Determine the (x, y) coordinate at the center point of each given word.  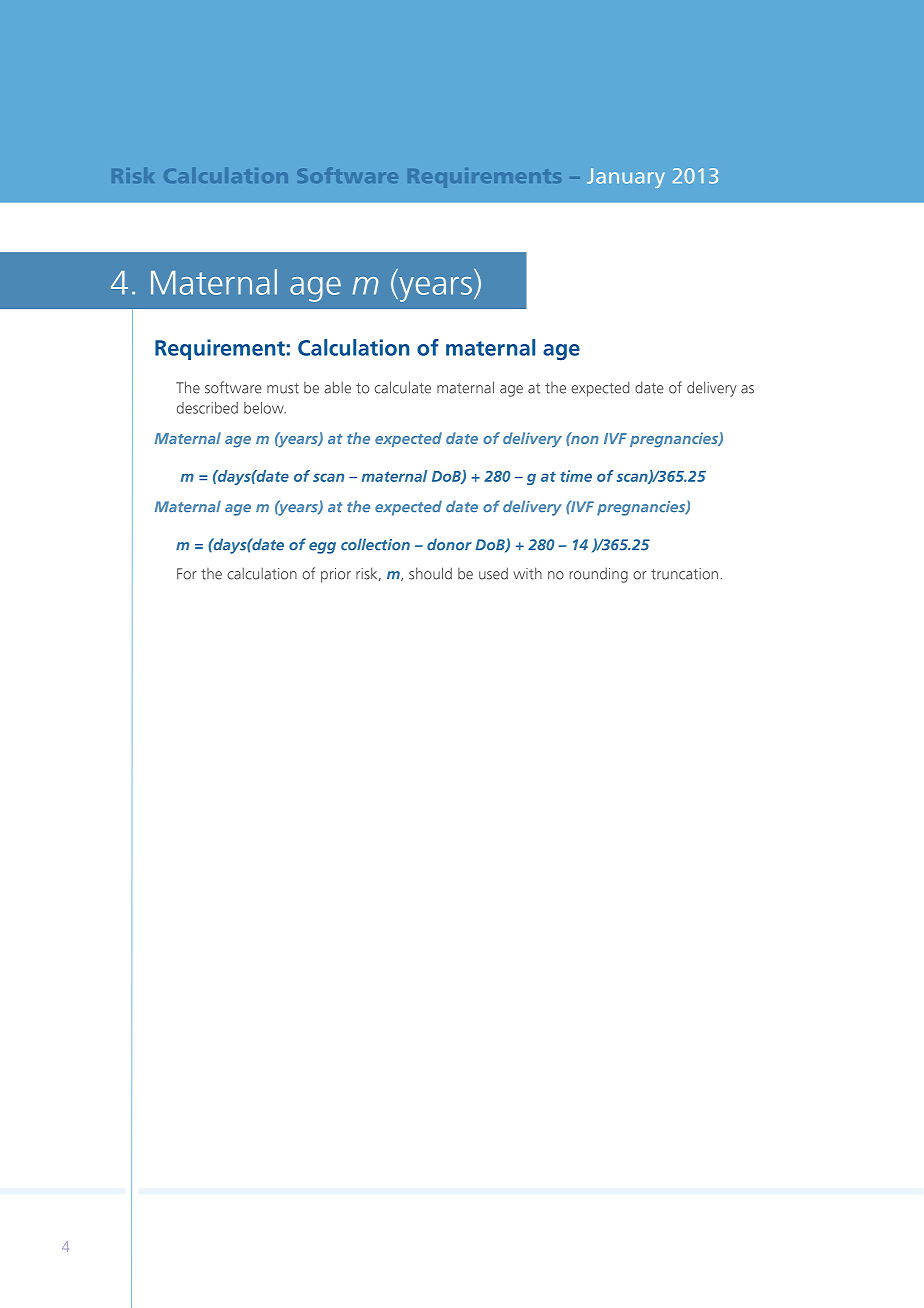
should (430, 573)
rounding (598, 575)
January (626, 178)
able (337, 387)
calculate (402, 387)
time (576, 476)
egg (322, 548)
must (283, 388)
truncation (684, 574)
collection (375, 544)
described (207, 408)
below (265, 408)
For (187, 574)
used (493, 573)
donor (449, 544)
